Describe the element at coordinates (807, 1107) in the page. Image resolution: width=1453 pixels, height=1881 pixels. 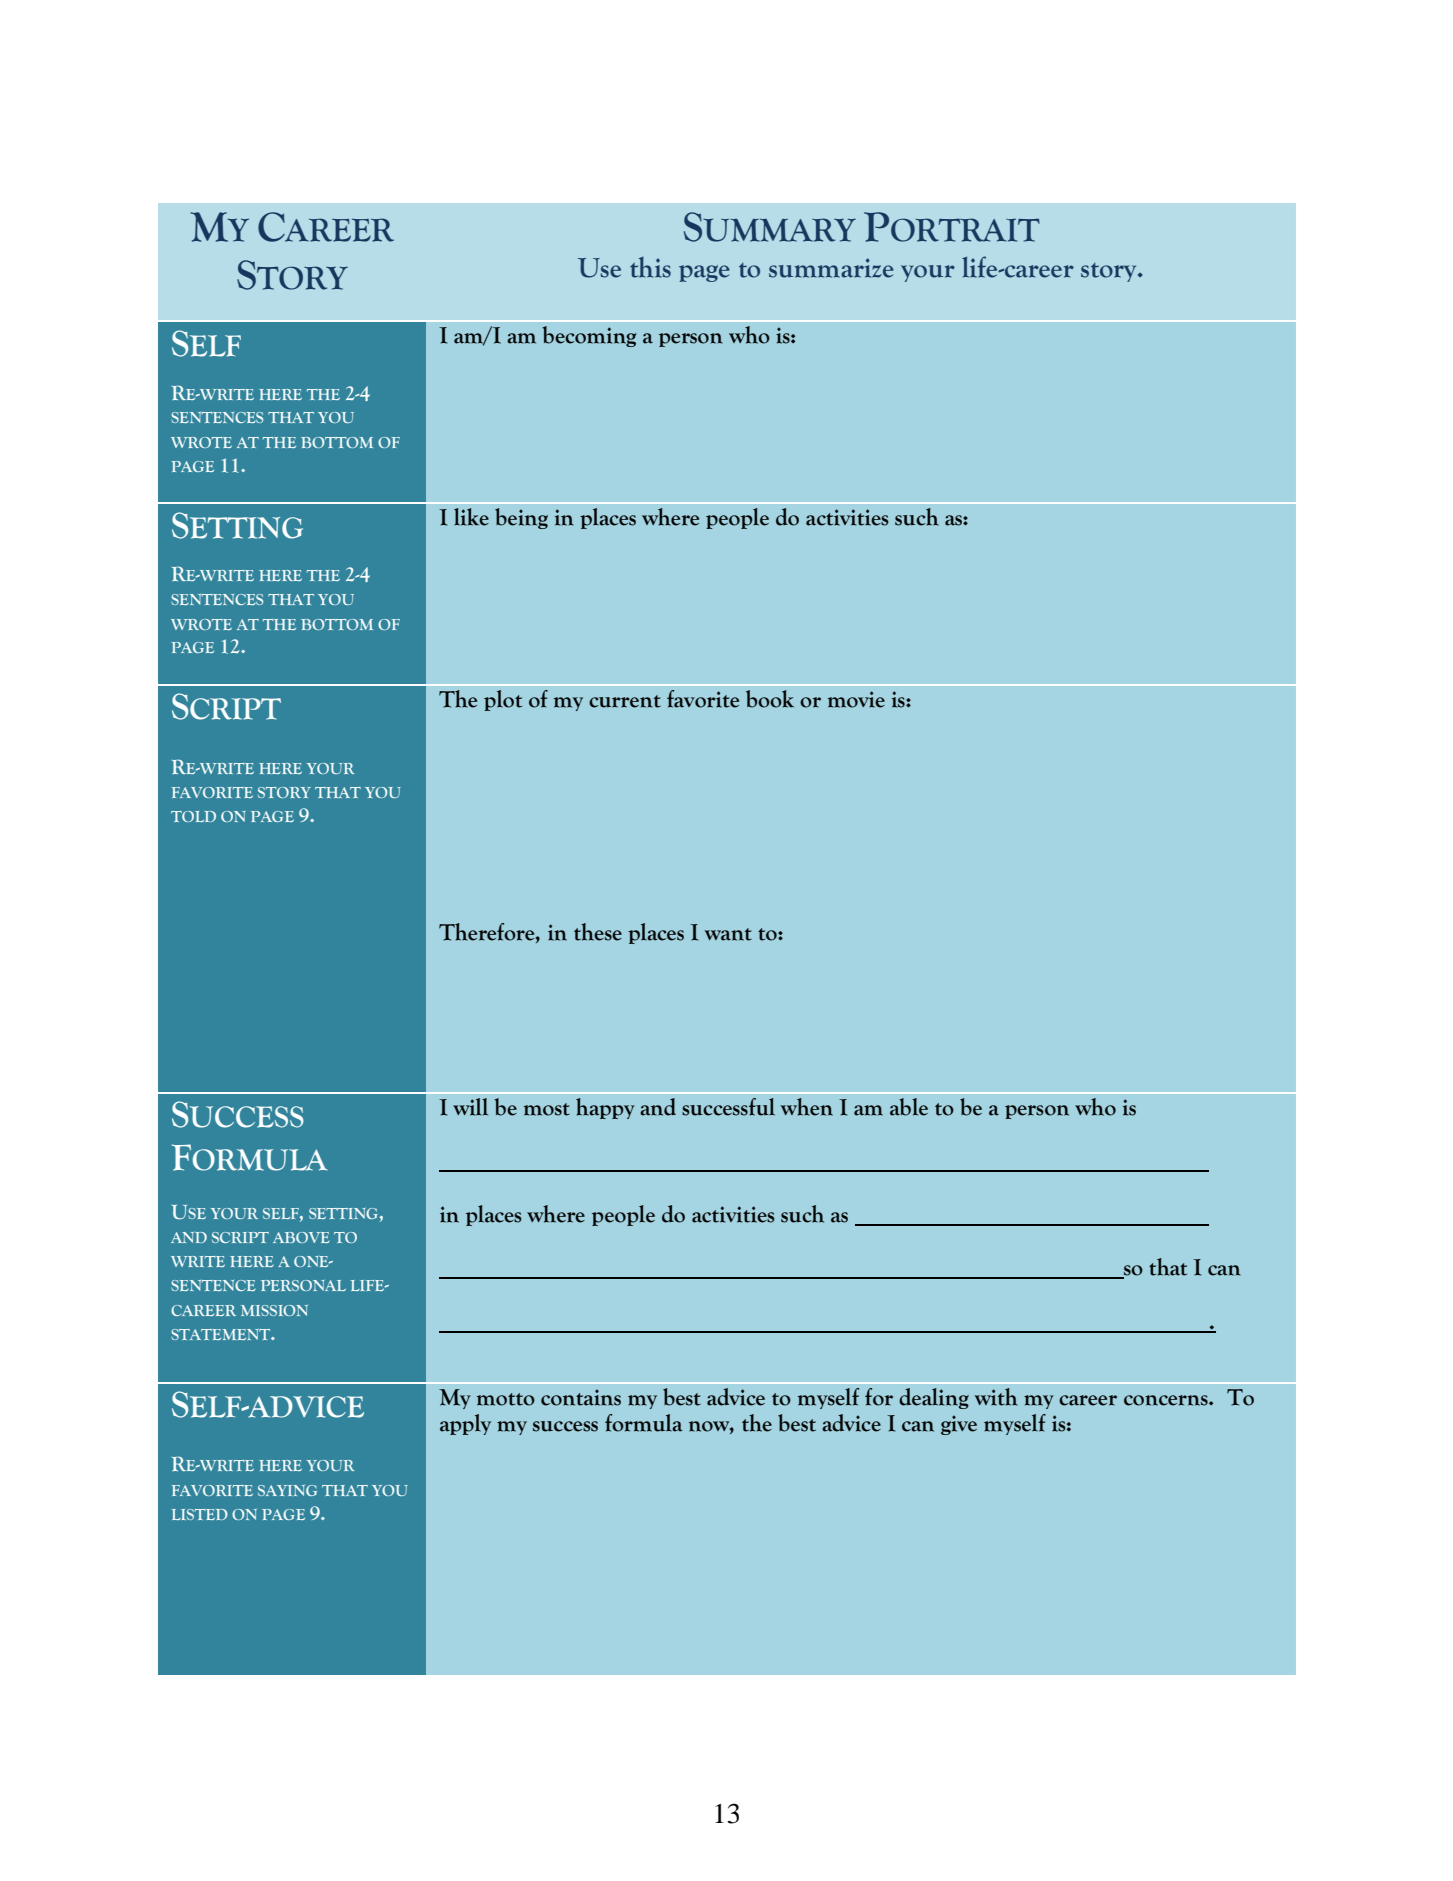
I see `when` at that location.
